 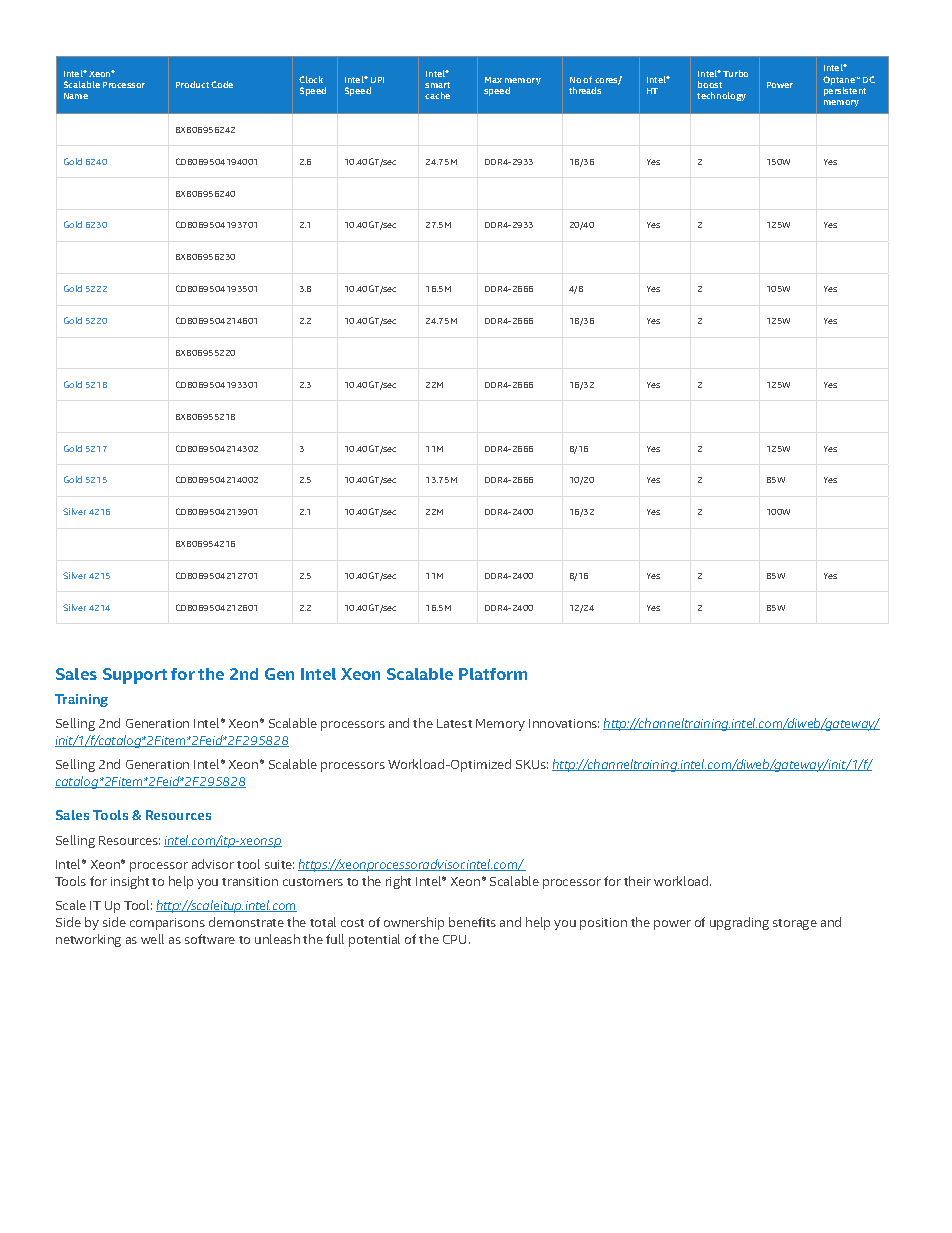 I want to click on comparisons, so click(x=167, y=924).
